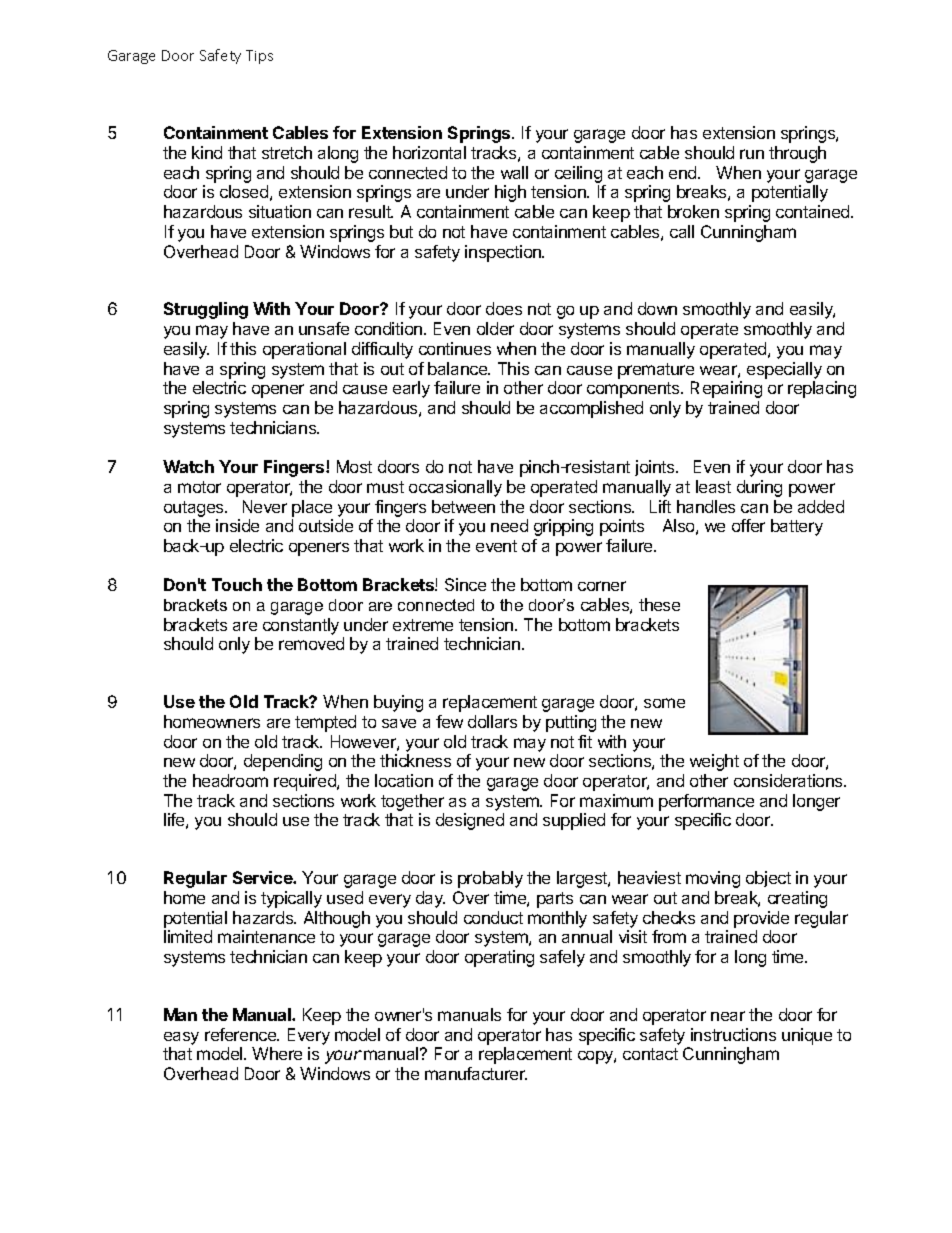  What do you see at coordinates (206, 310) in the page?
I see `Struggling` at bounding box center [206, 310].
